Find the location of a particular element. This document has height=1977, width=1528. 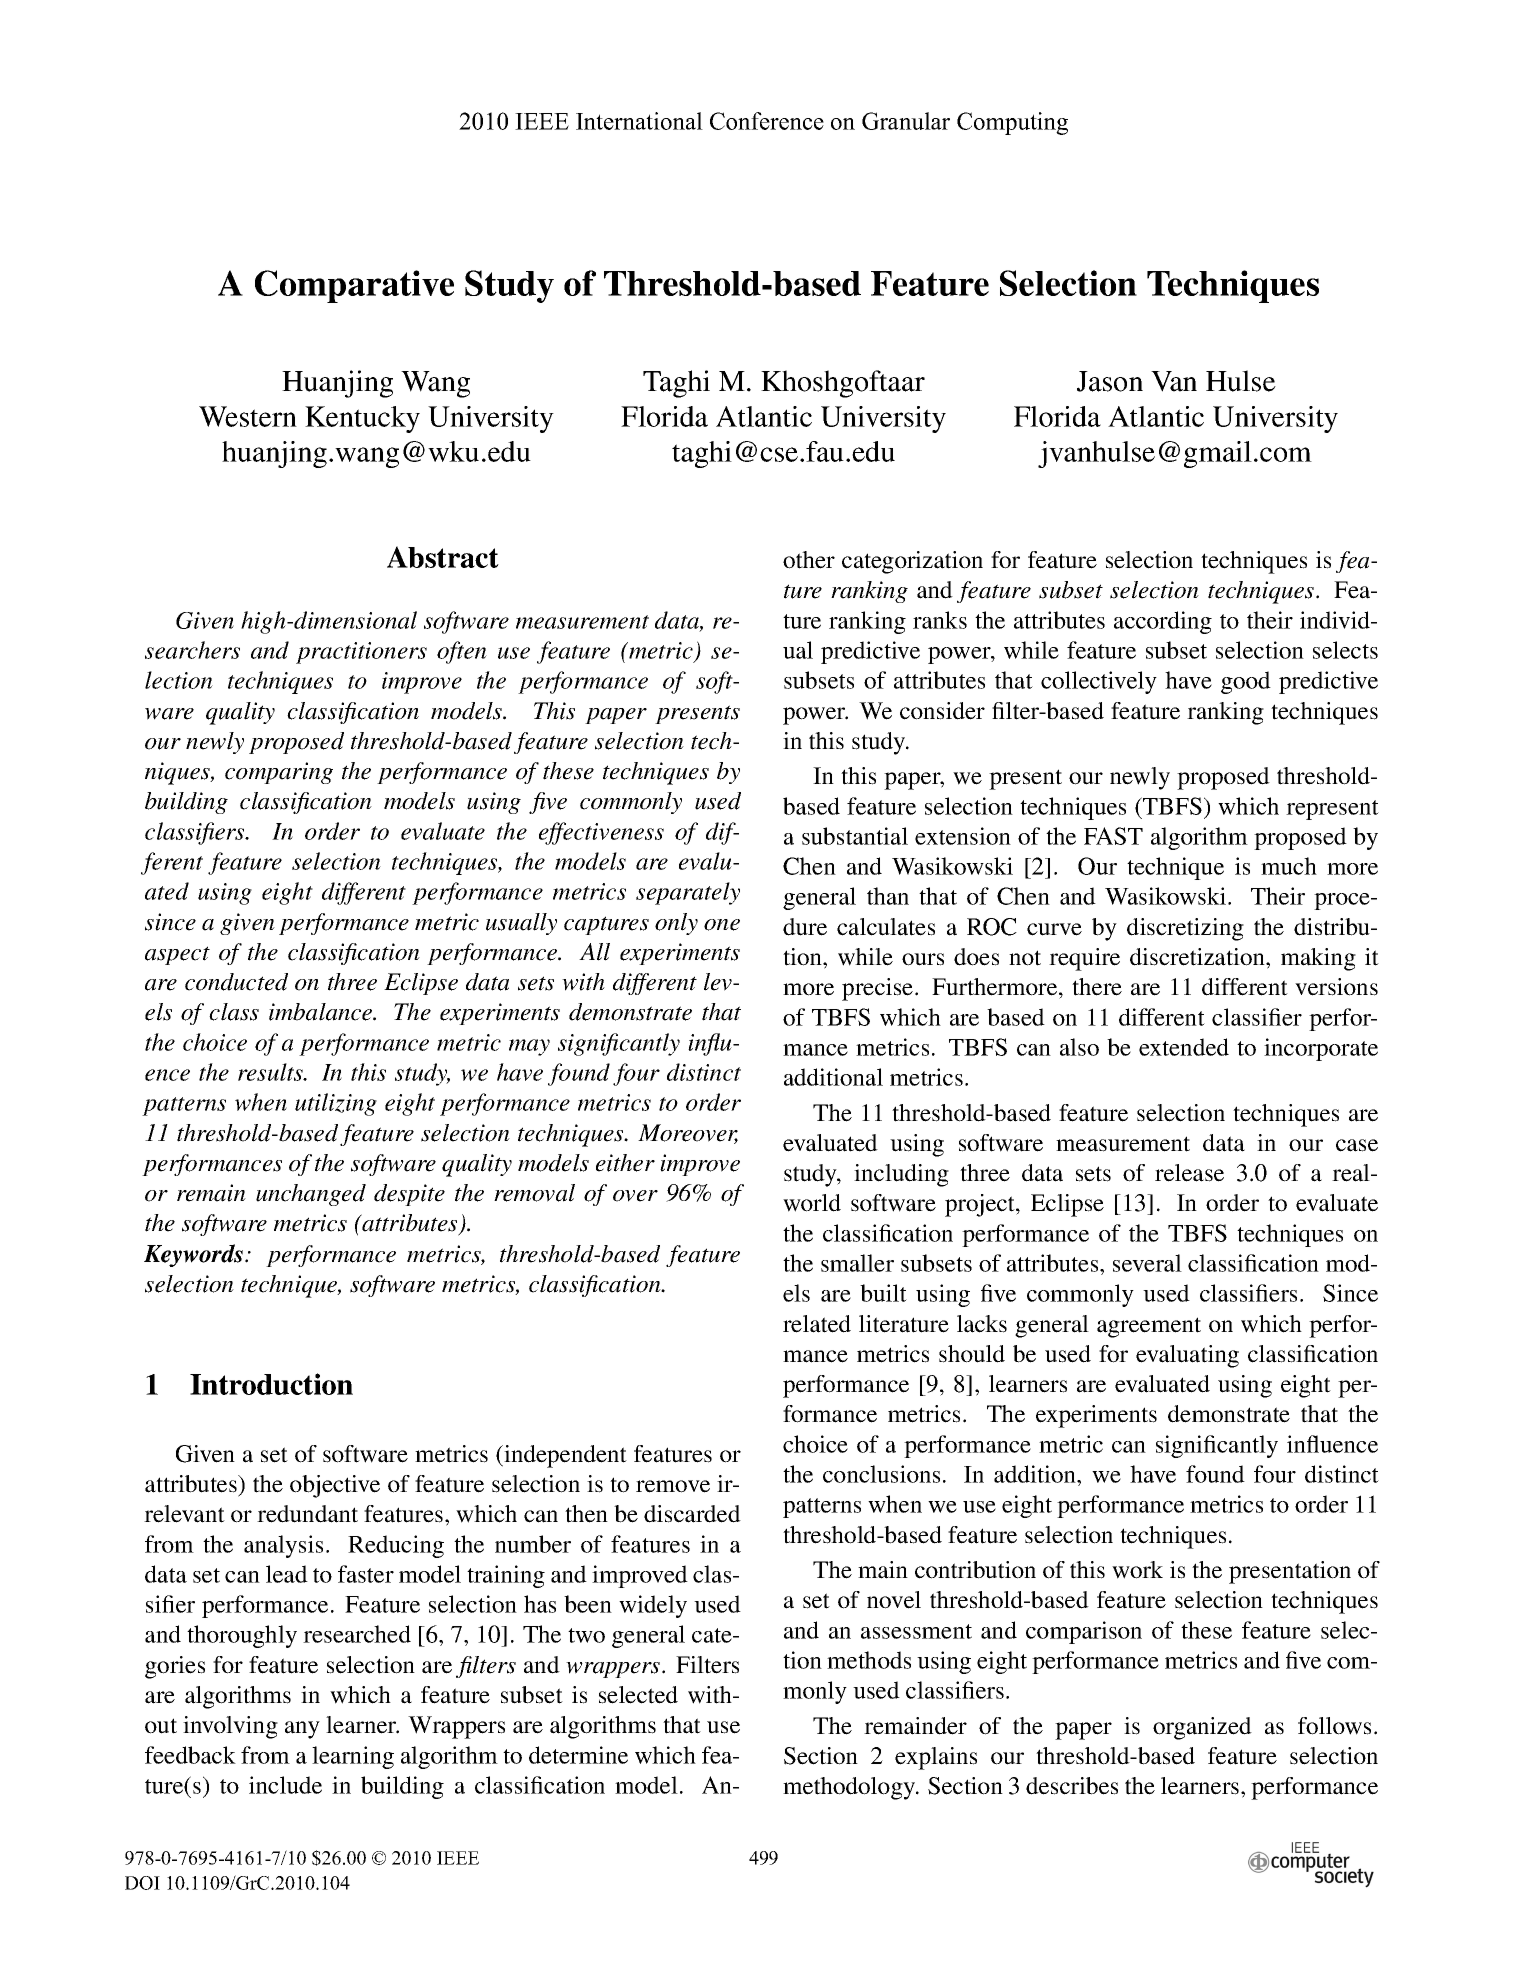

methodology is located at coordinates (850, 1788).
